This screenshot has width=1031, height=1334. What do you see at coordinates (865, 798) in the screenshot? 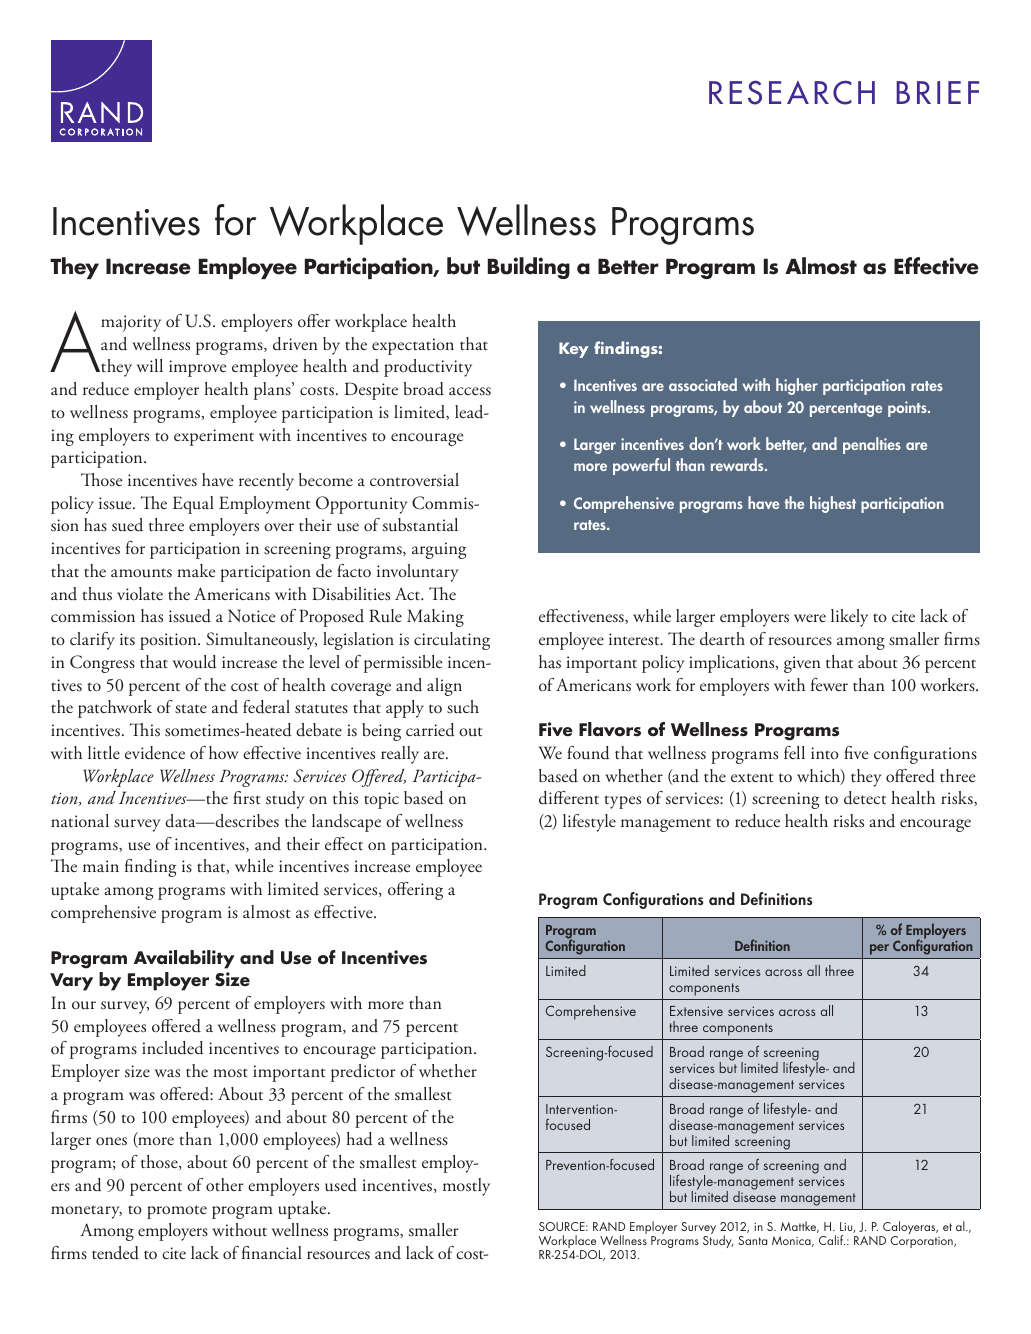
I see `detect` at bounding box center [865, 798].
